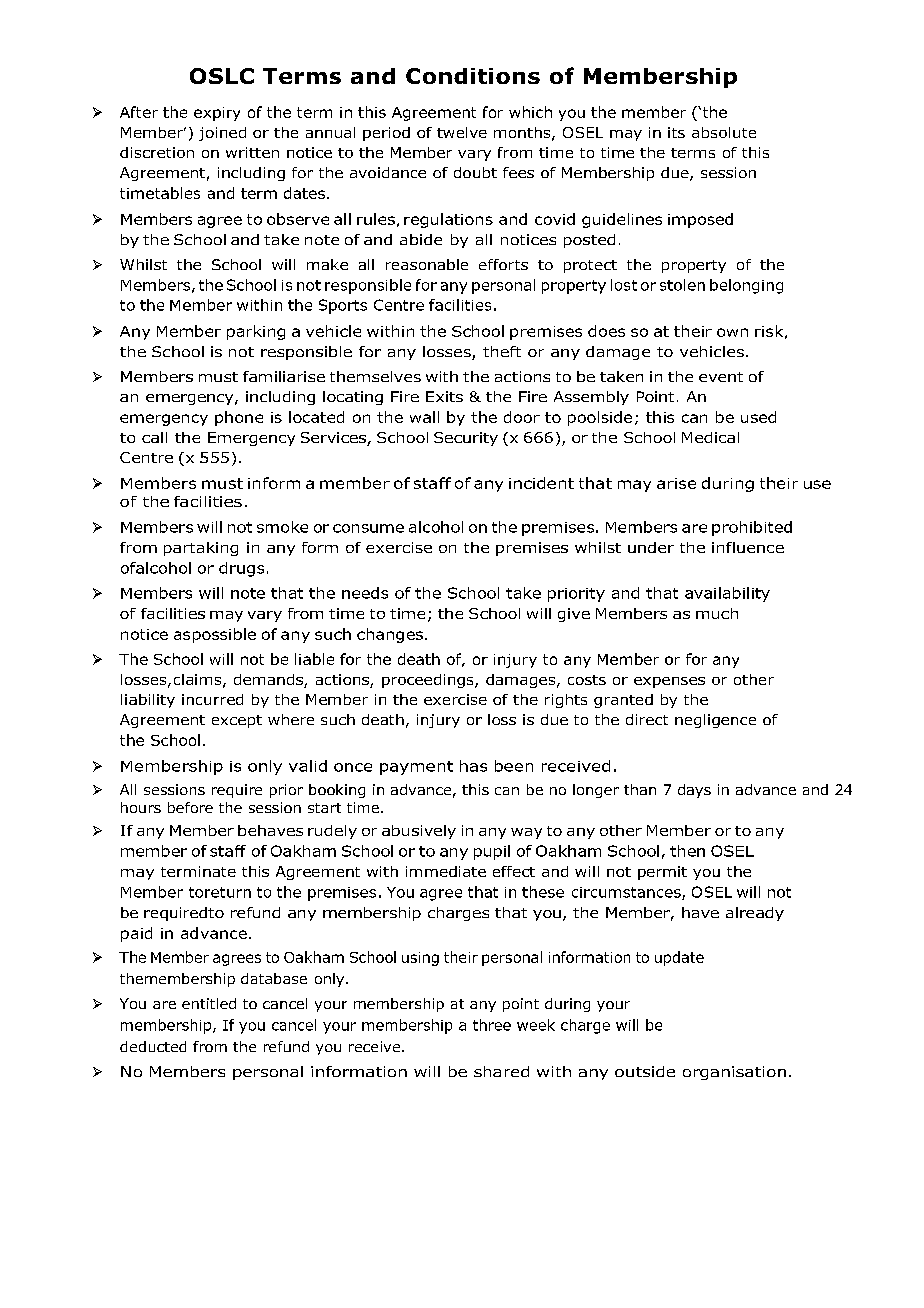 This document has width=924, height=1308. Describe the element at coordinates (466, 439) in the document. I see `Security` at that location.
